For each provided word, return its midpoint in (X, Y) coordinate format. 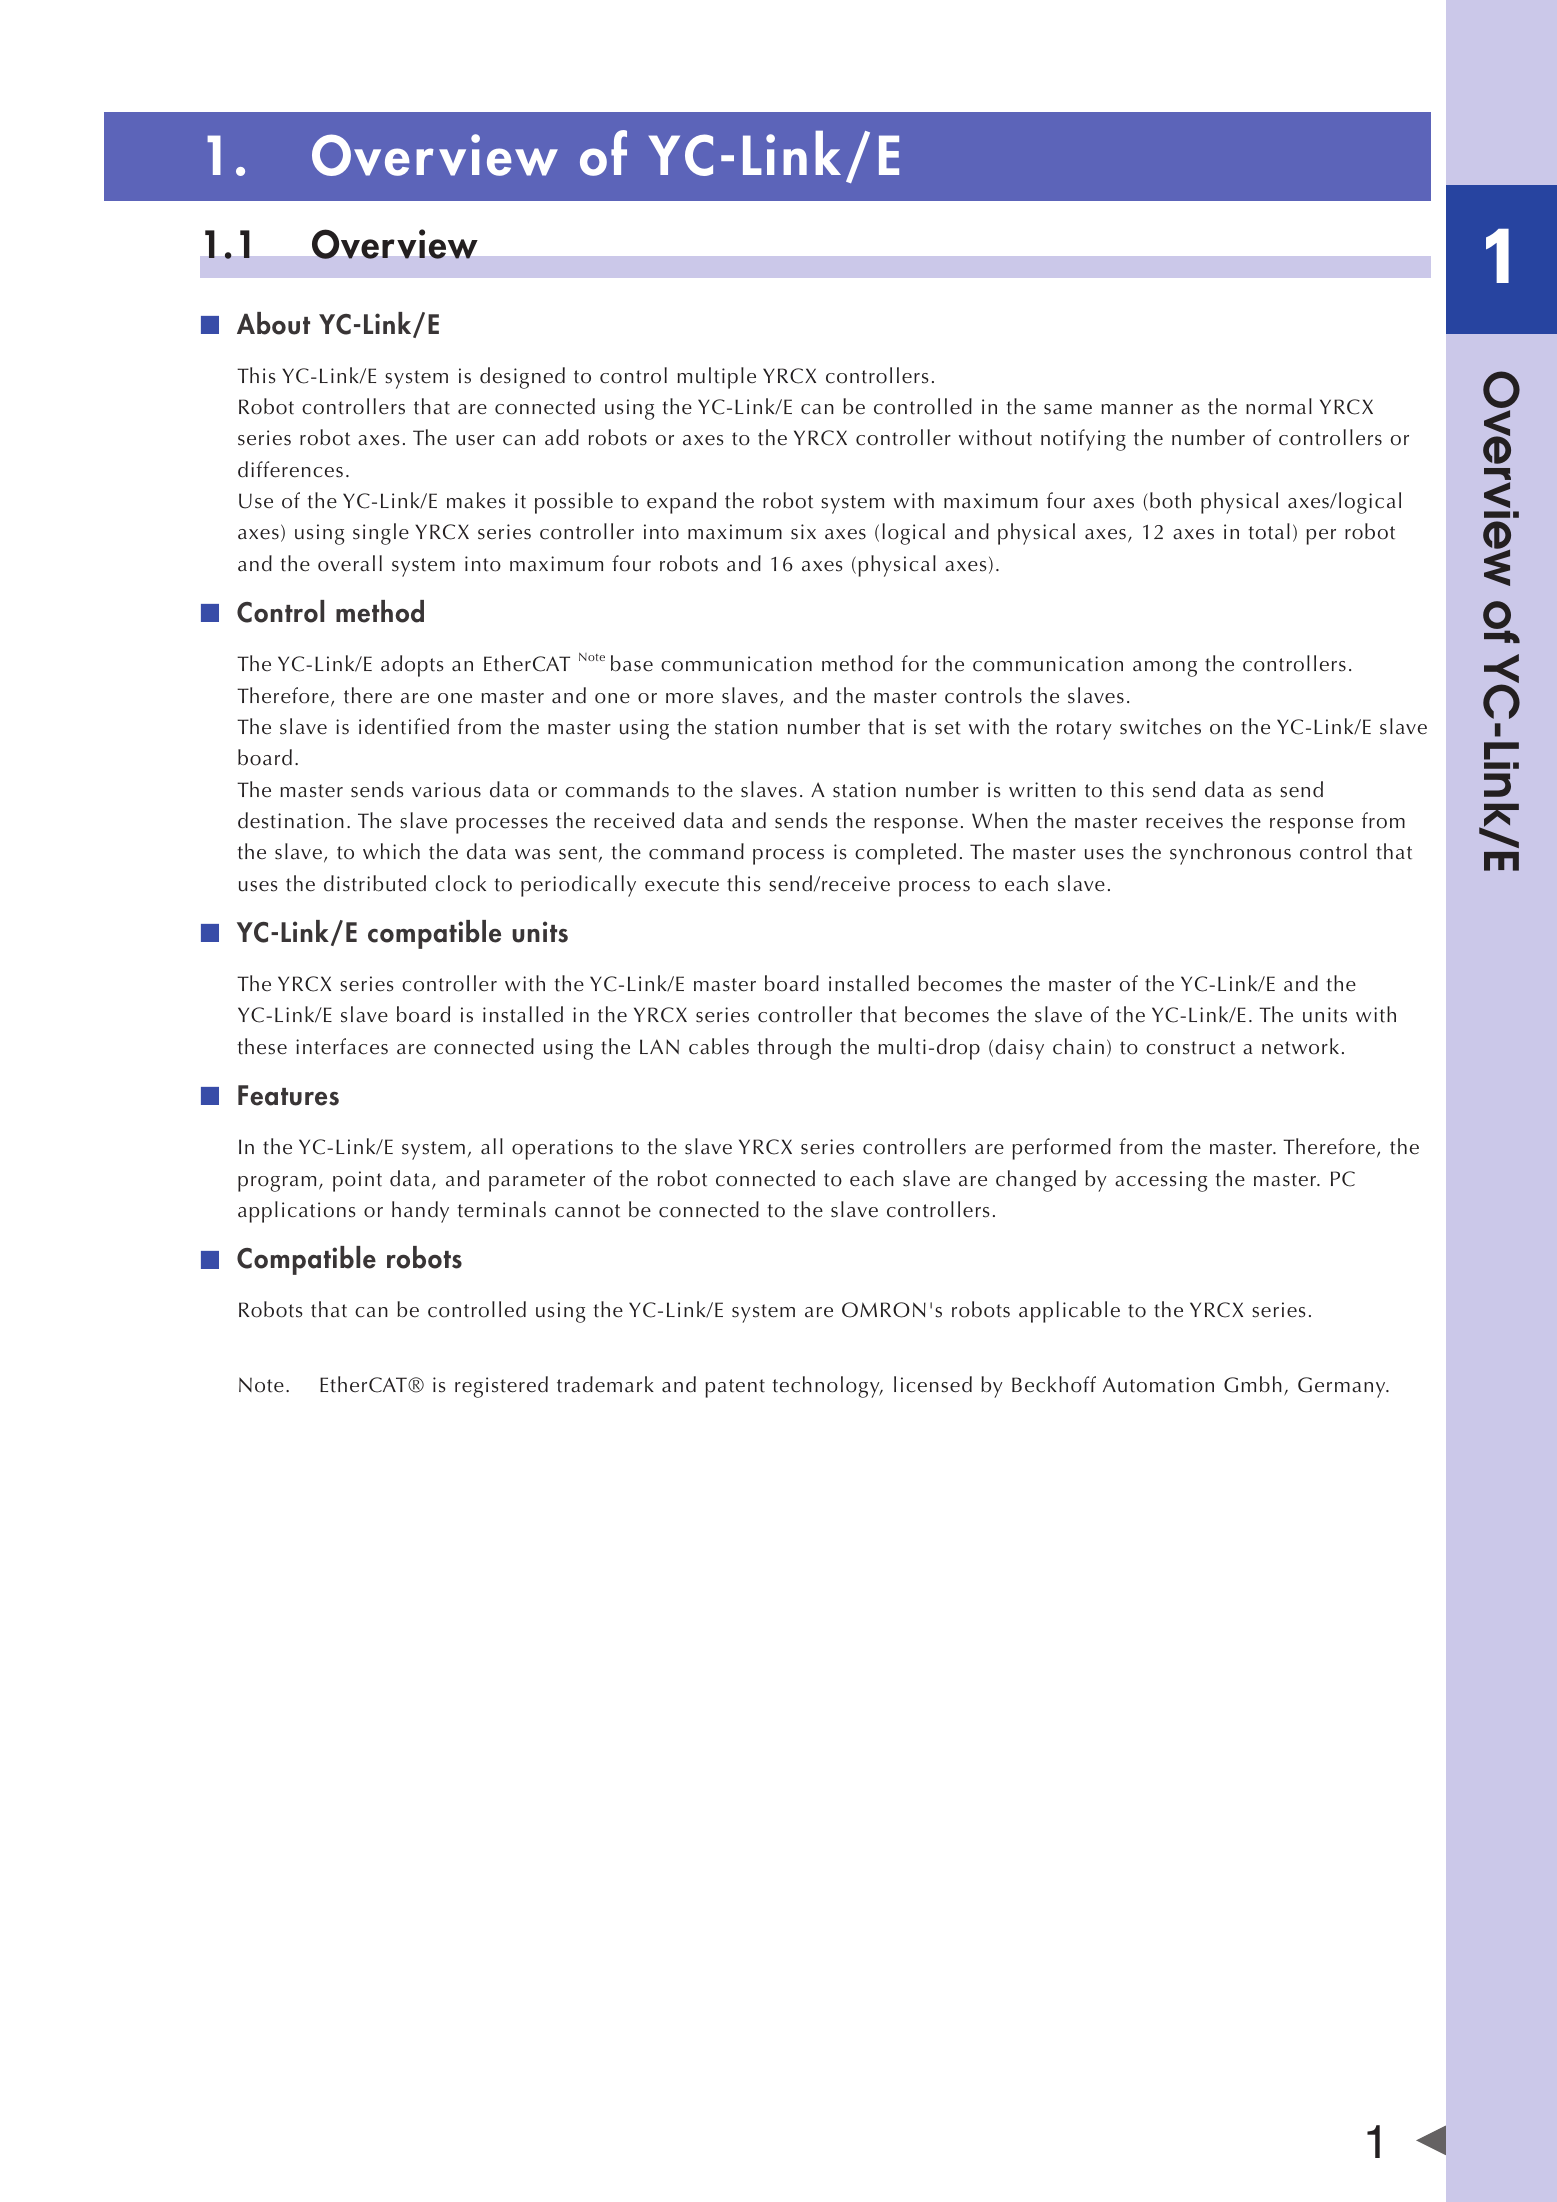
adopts (412, 666)
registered (501, 1387)
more (689, 698)
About (273, 323)
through (794, 1049)
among (1165, 669)
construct (1190, 1048)
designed (522, 378)
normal (1279, 406)
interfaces (342, 1046)
